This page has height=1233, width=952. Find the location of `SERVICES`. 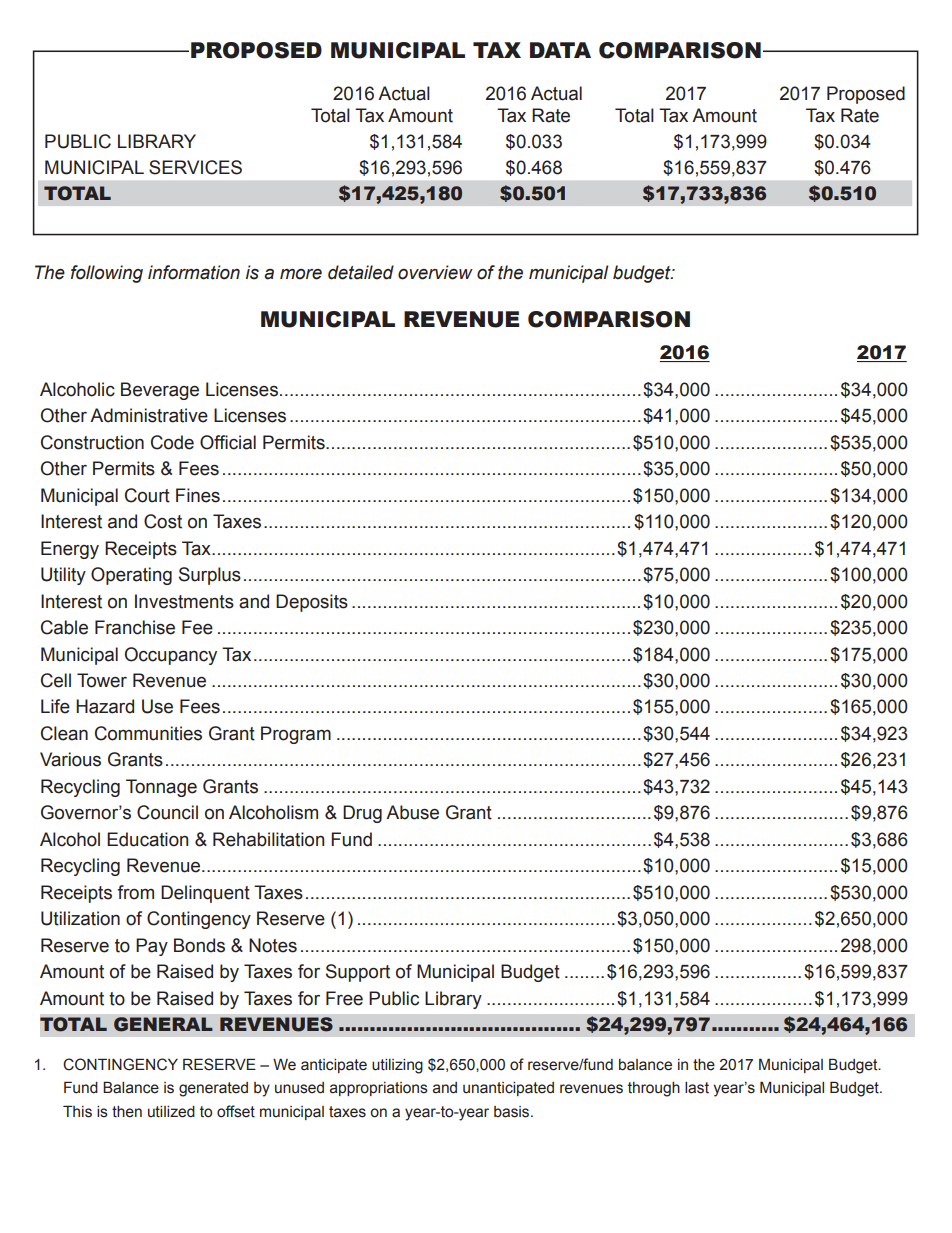

SERVICES is located at coordinates (195, 167).
